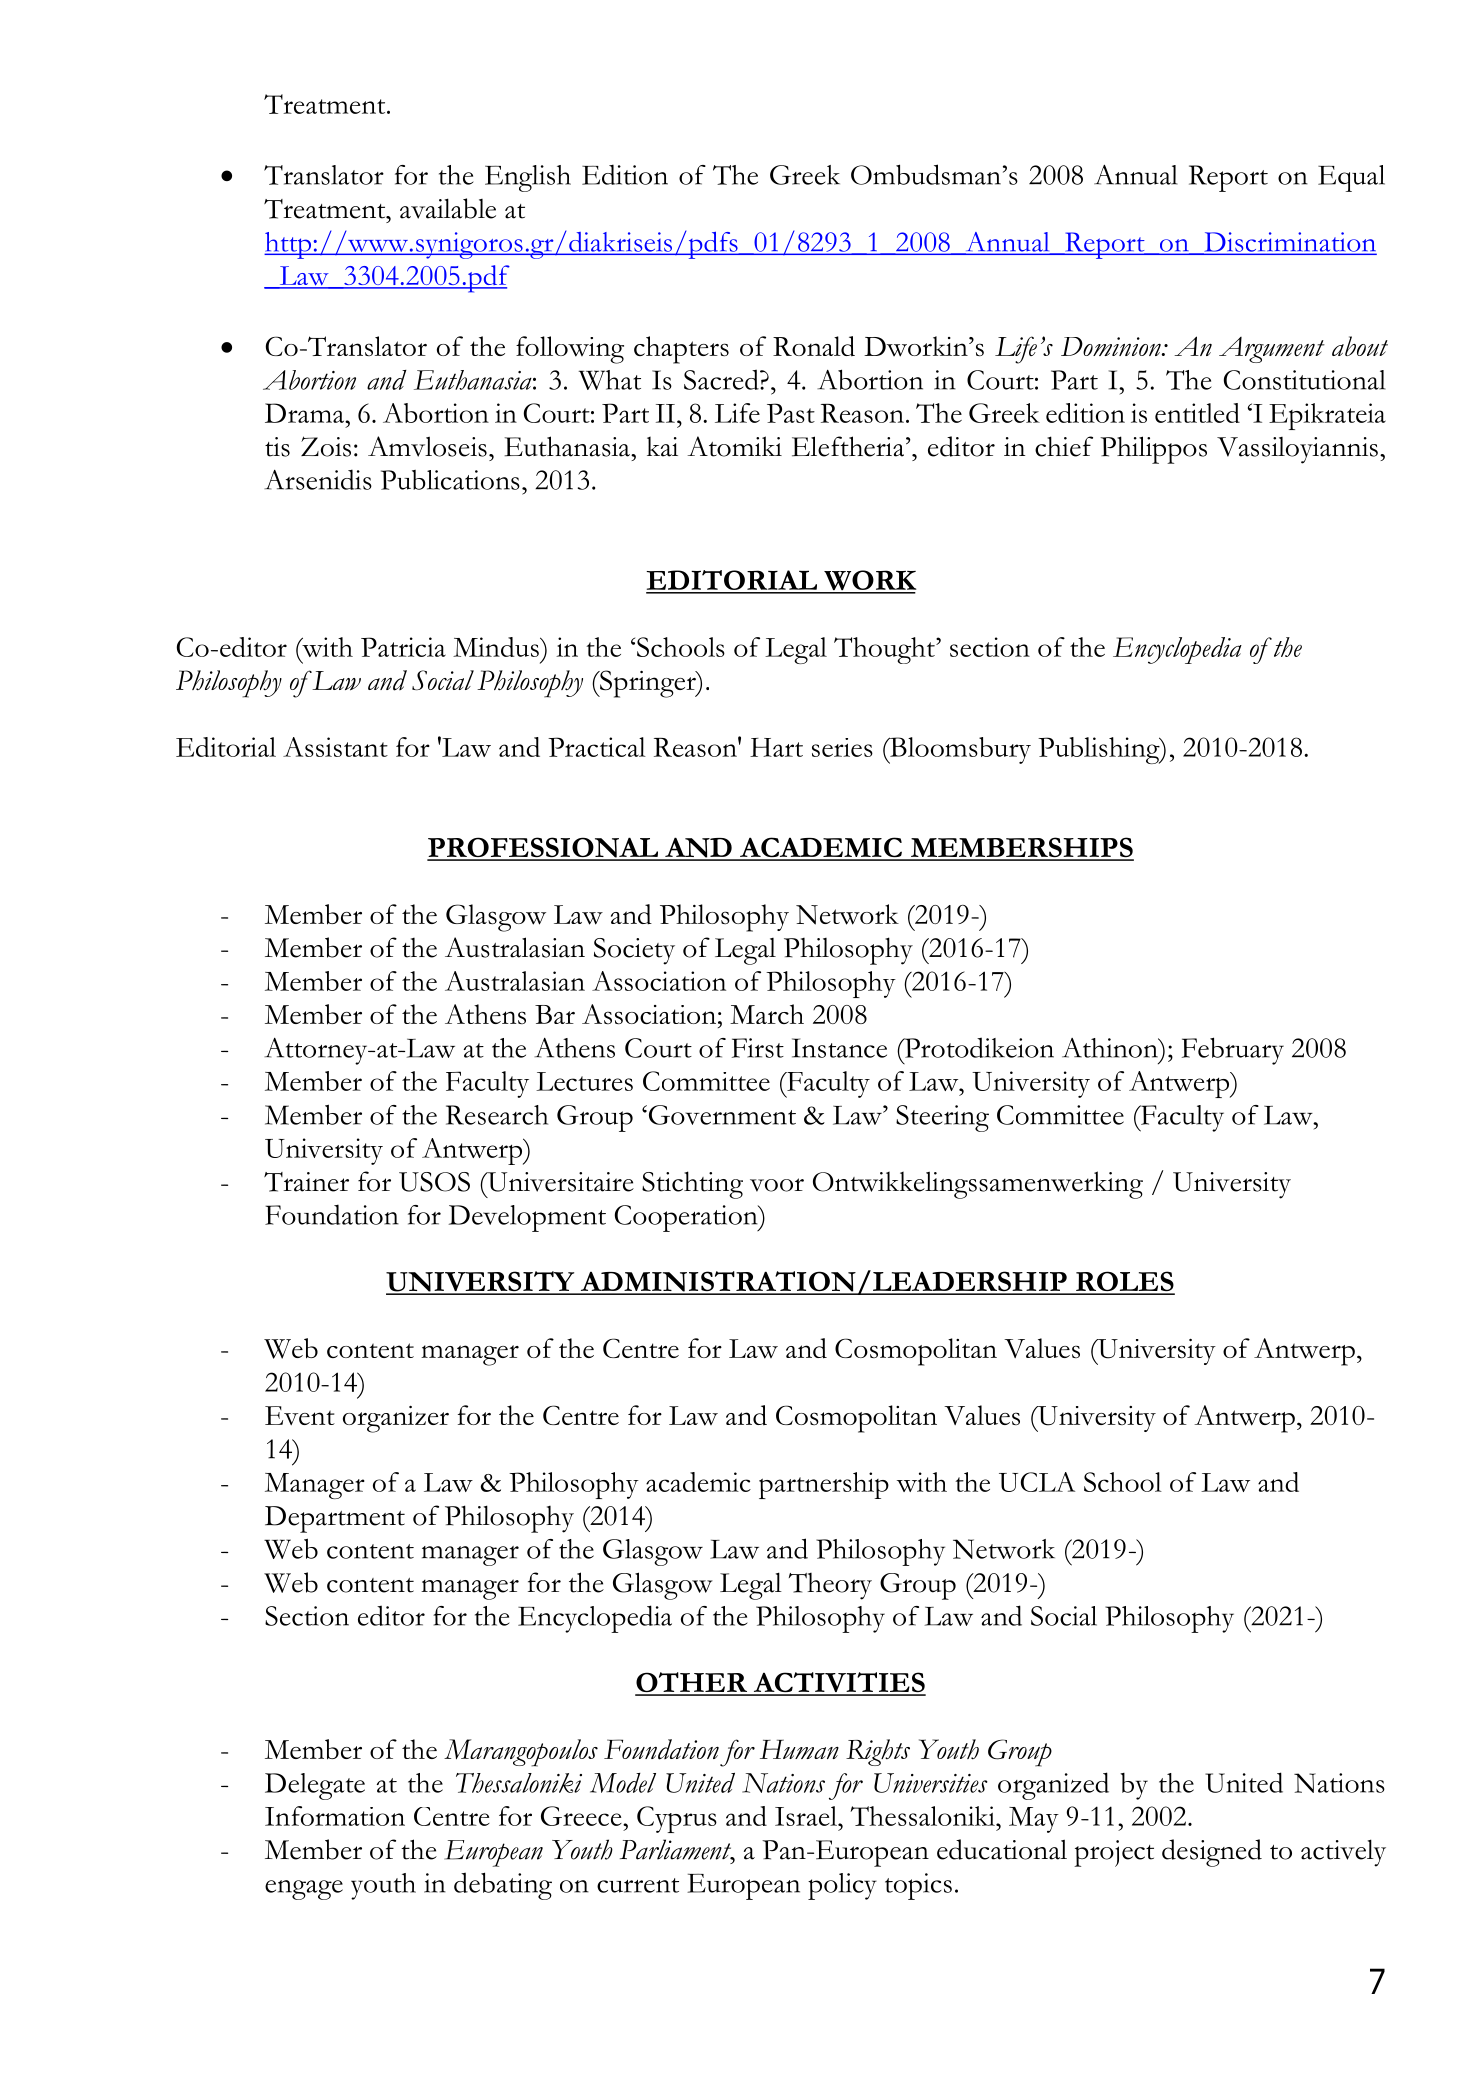 The image size is (1473, 2083). What do you see at coordinates (1233, 1051) in the document?
I see `February` at bounding box center [1233, 1051].
